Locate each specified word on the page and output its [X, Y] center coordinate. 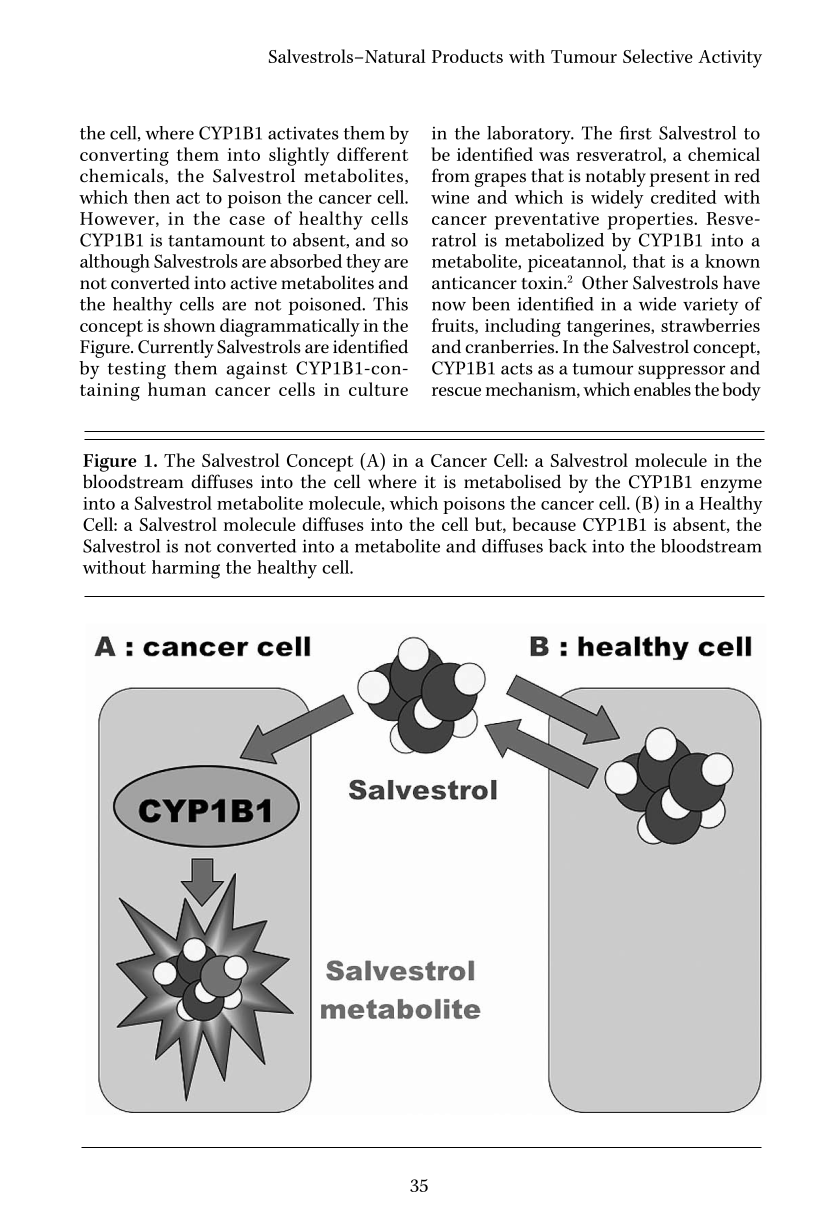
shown [190, 325]
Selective [658, 56]
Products [467, 56]
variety [710, 306]
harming [186, 569]
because [544, 524]
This [390, 304]
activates [303, 133]
